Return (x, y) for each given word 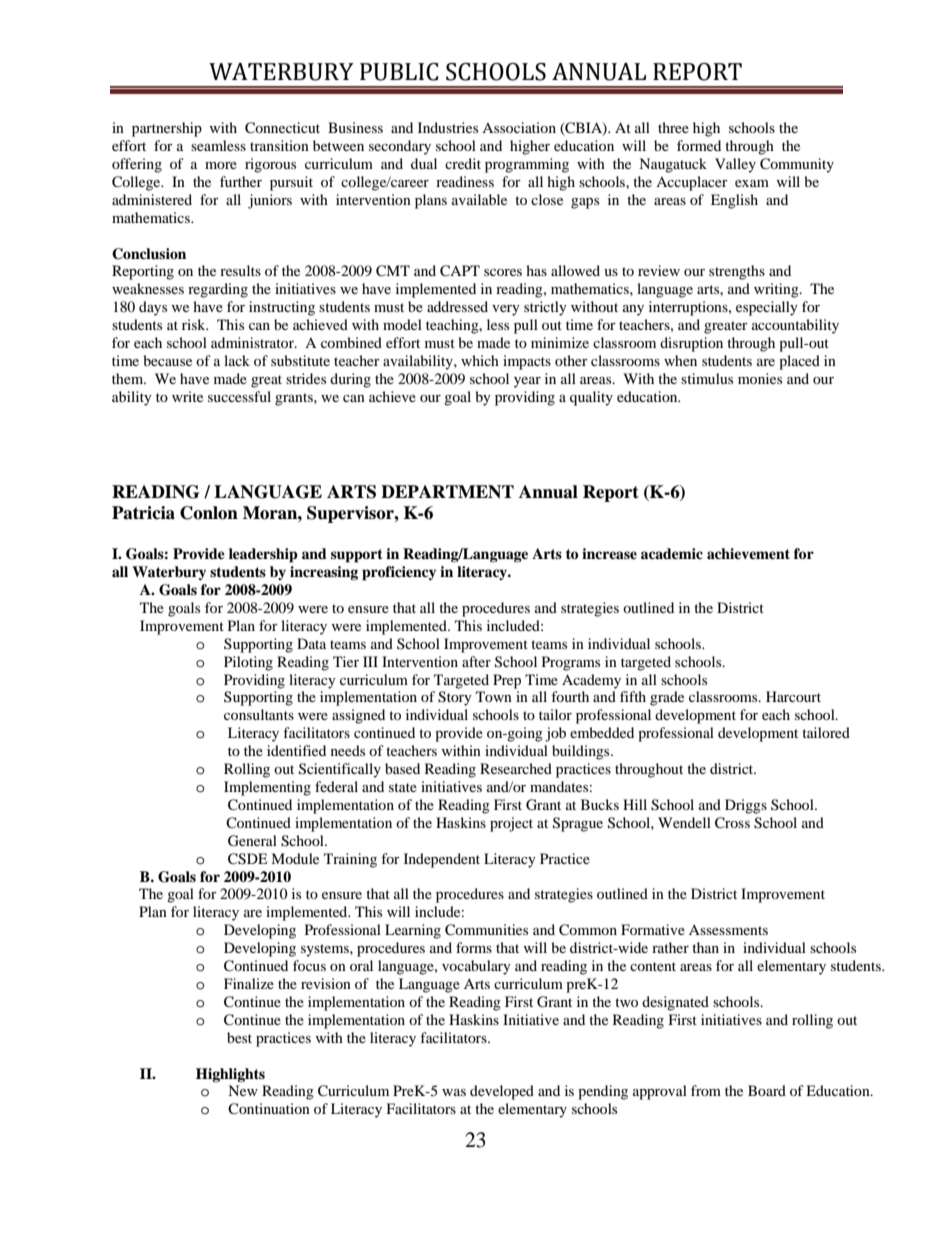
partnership (167, 129)
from (706, 1090)
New (243, 1090)
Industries (448, 127)
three (673, 127)
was (454, 1092)
